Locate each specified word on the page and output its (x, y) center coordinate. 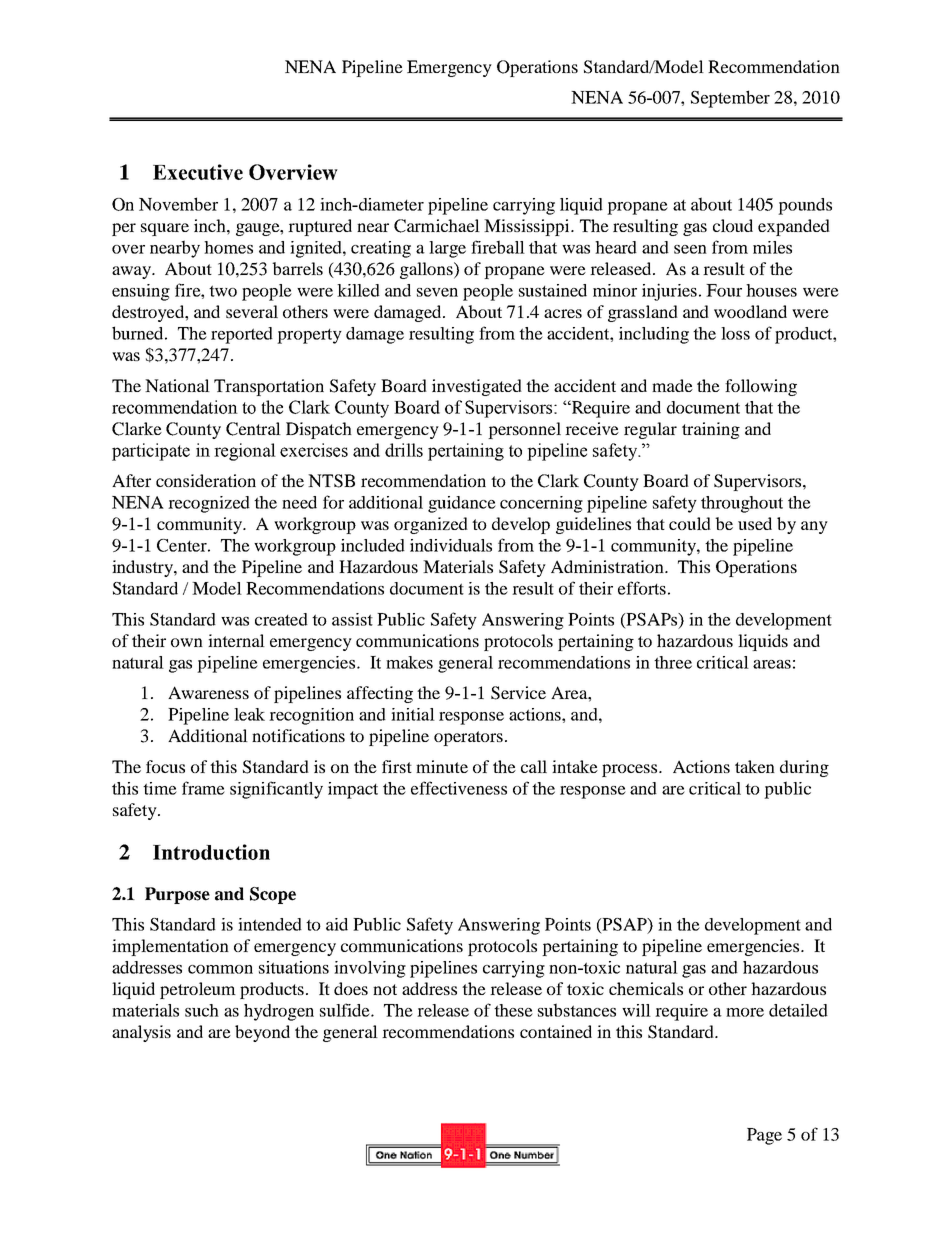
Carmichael (437, 226)
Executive (198, 172)
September (730, 99)
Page (764, 1136)
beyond (262, 1033)
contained (556, 1031)
